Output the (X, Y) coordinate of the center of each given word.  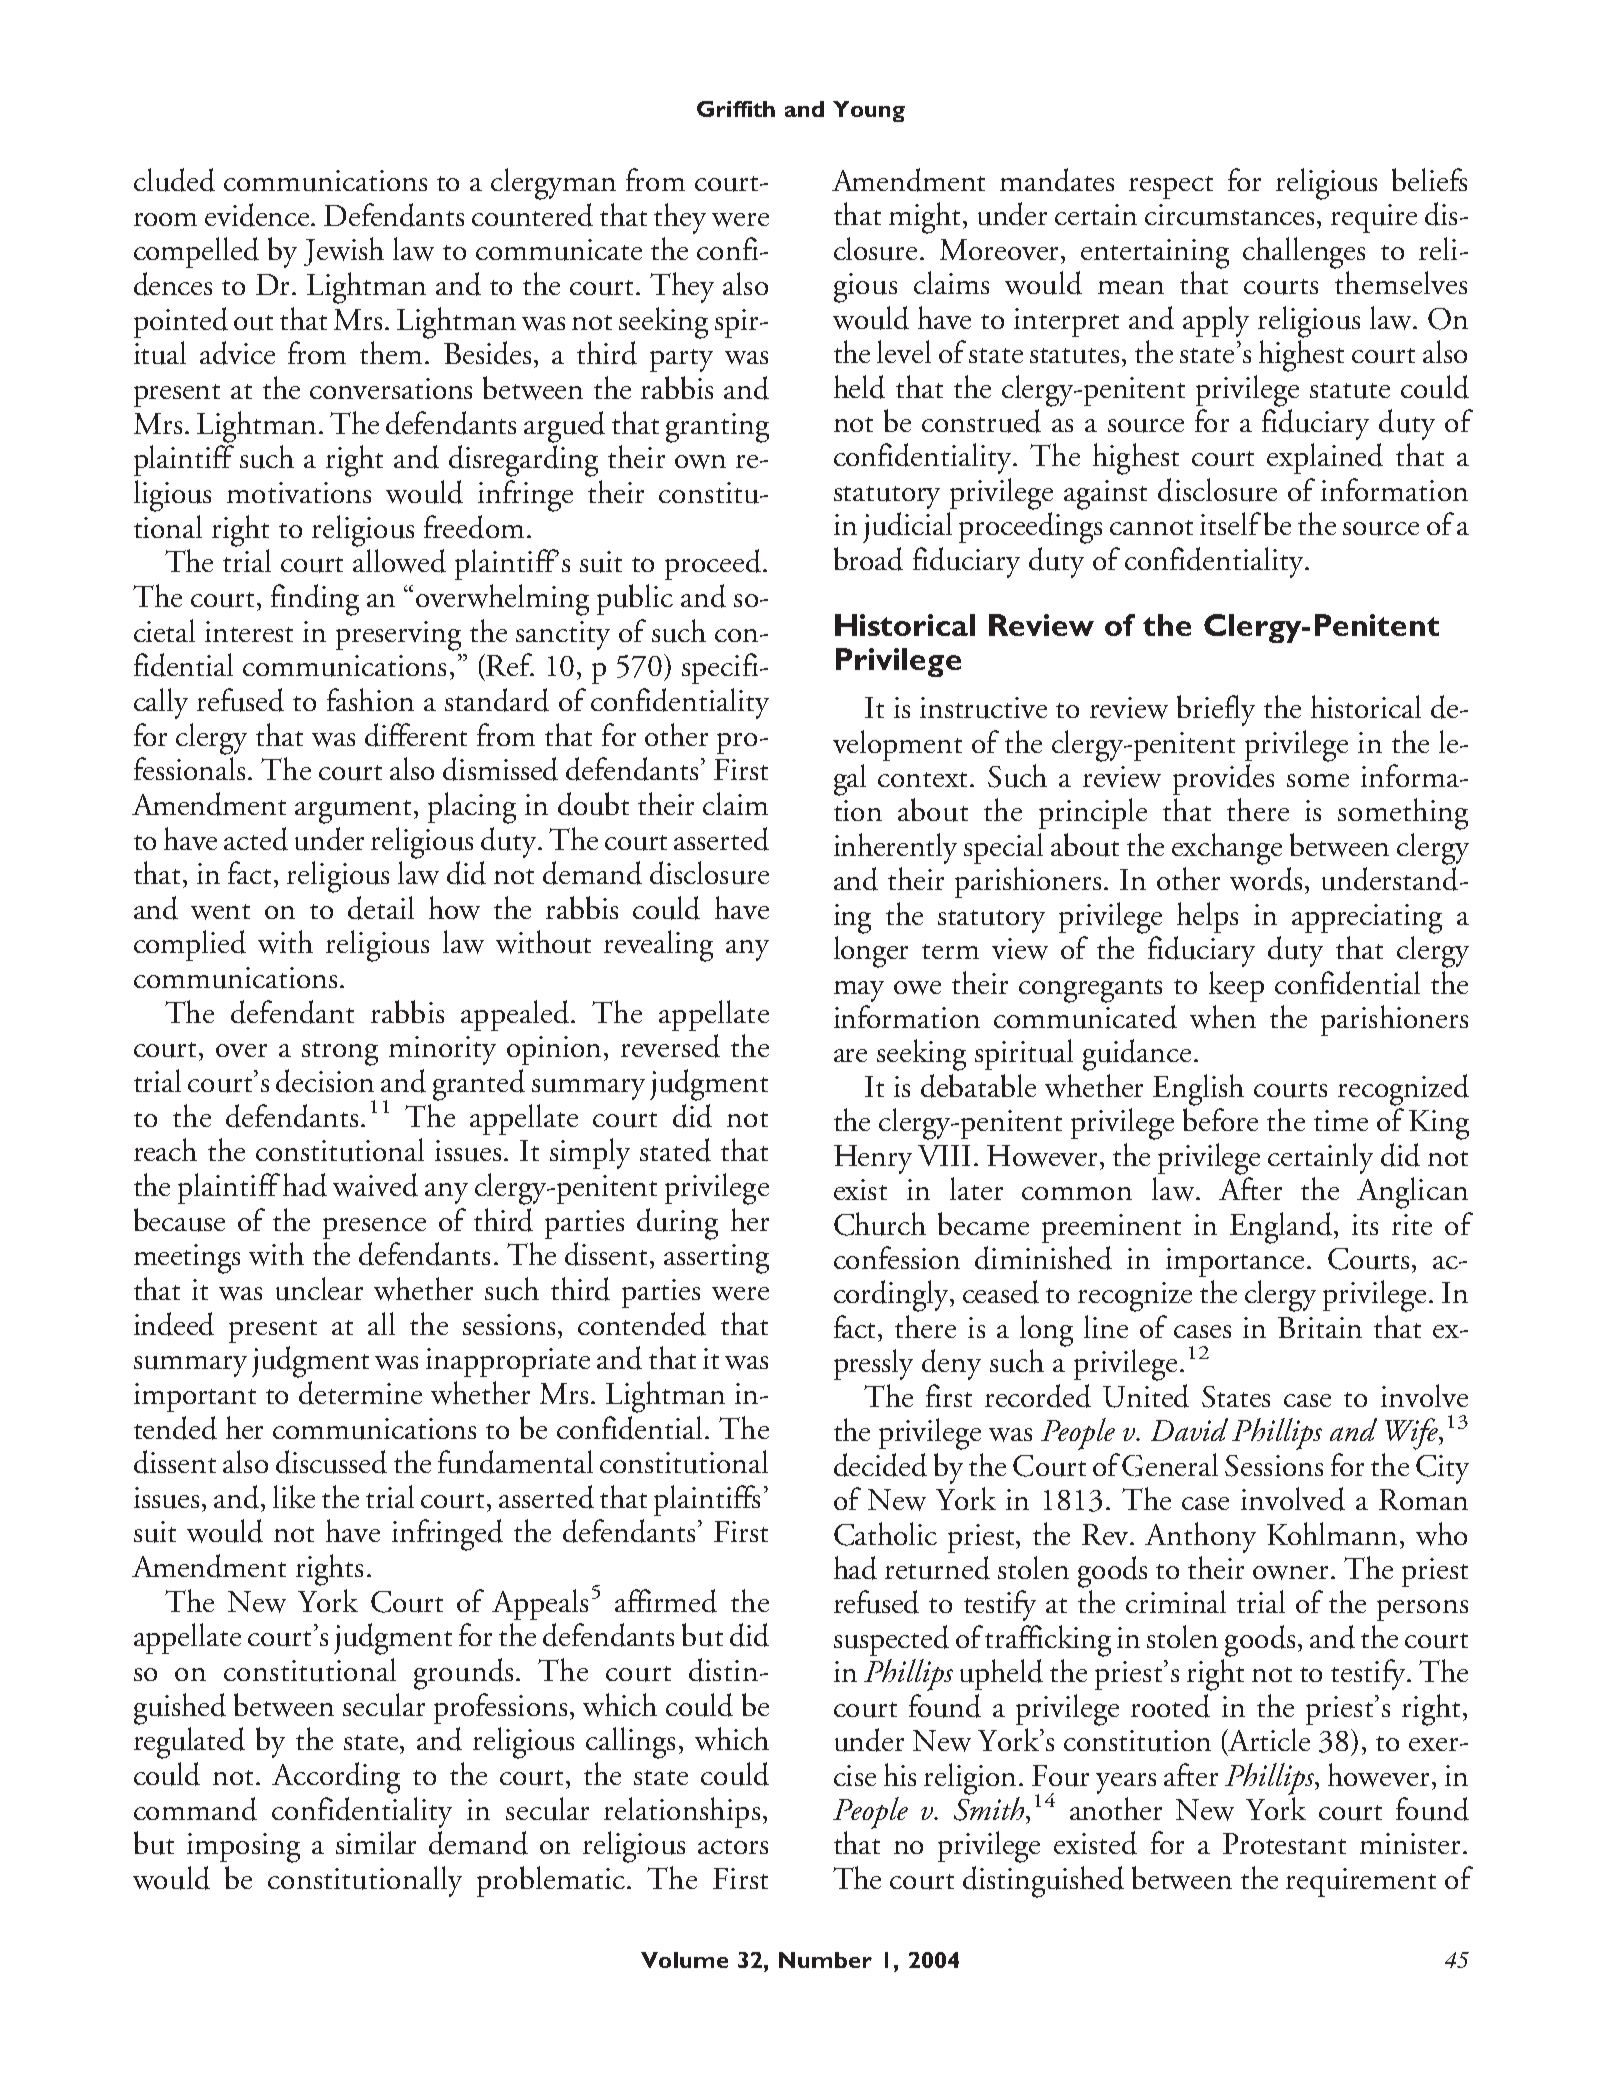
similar (376, 1842)
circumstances (1231, 216)
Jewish (344, 251)
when (1223, 1017)
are (850, 1055)
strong (340, 1054)
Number (825, 1960)
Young (869, 111)
